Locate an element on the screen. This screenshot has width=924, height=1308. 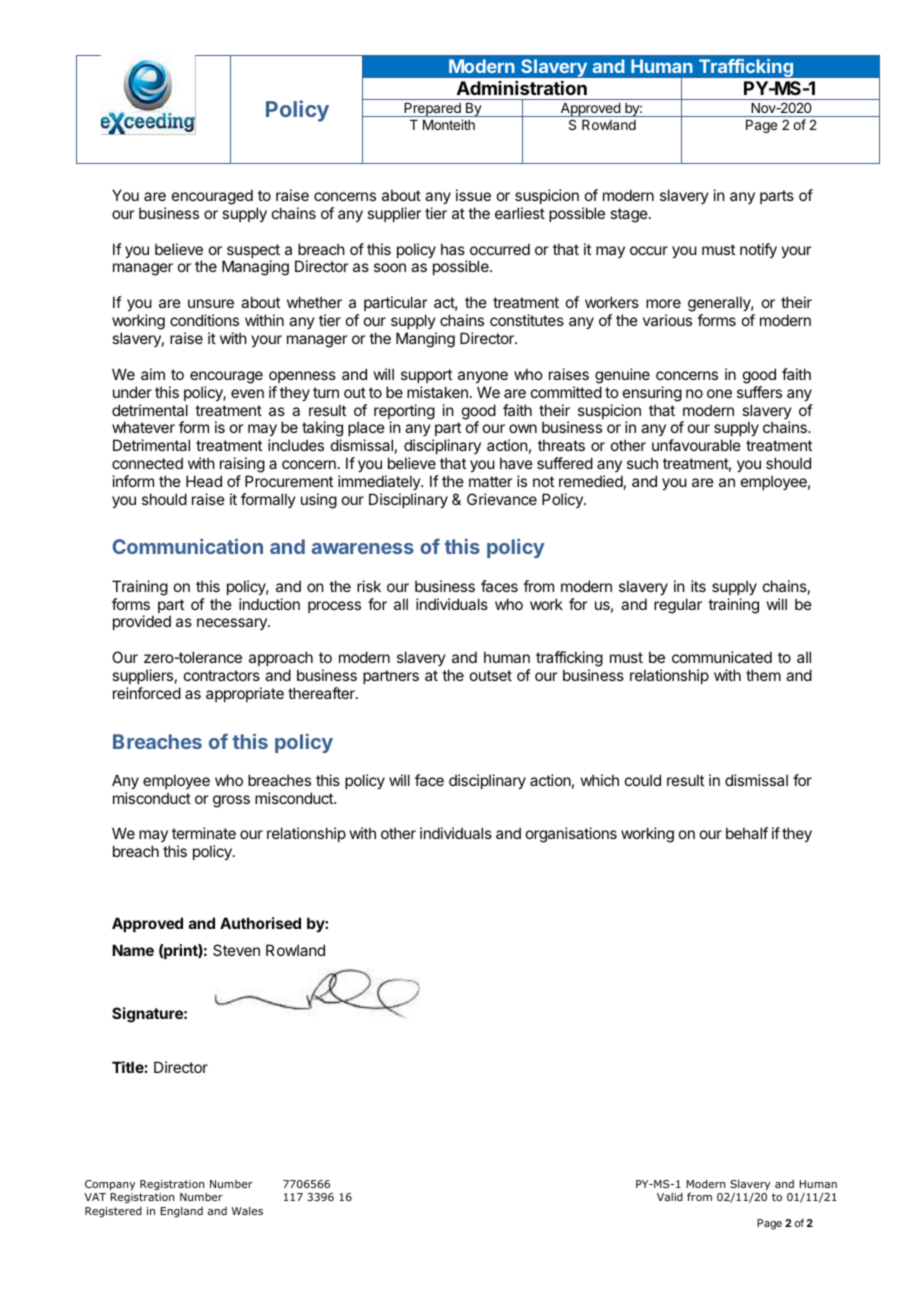
Name is located at coordinates (133, 950).
